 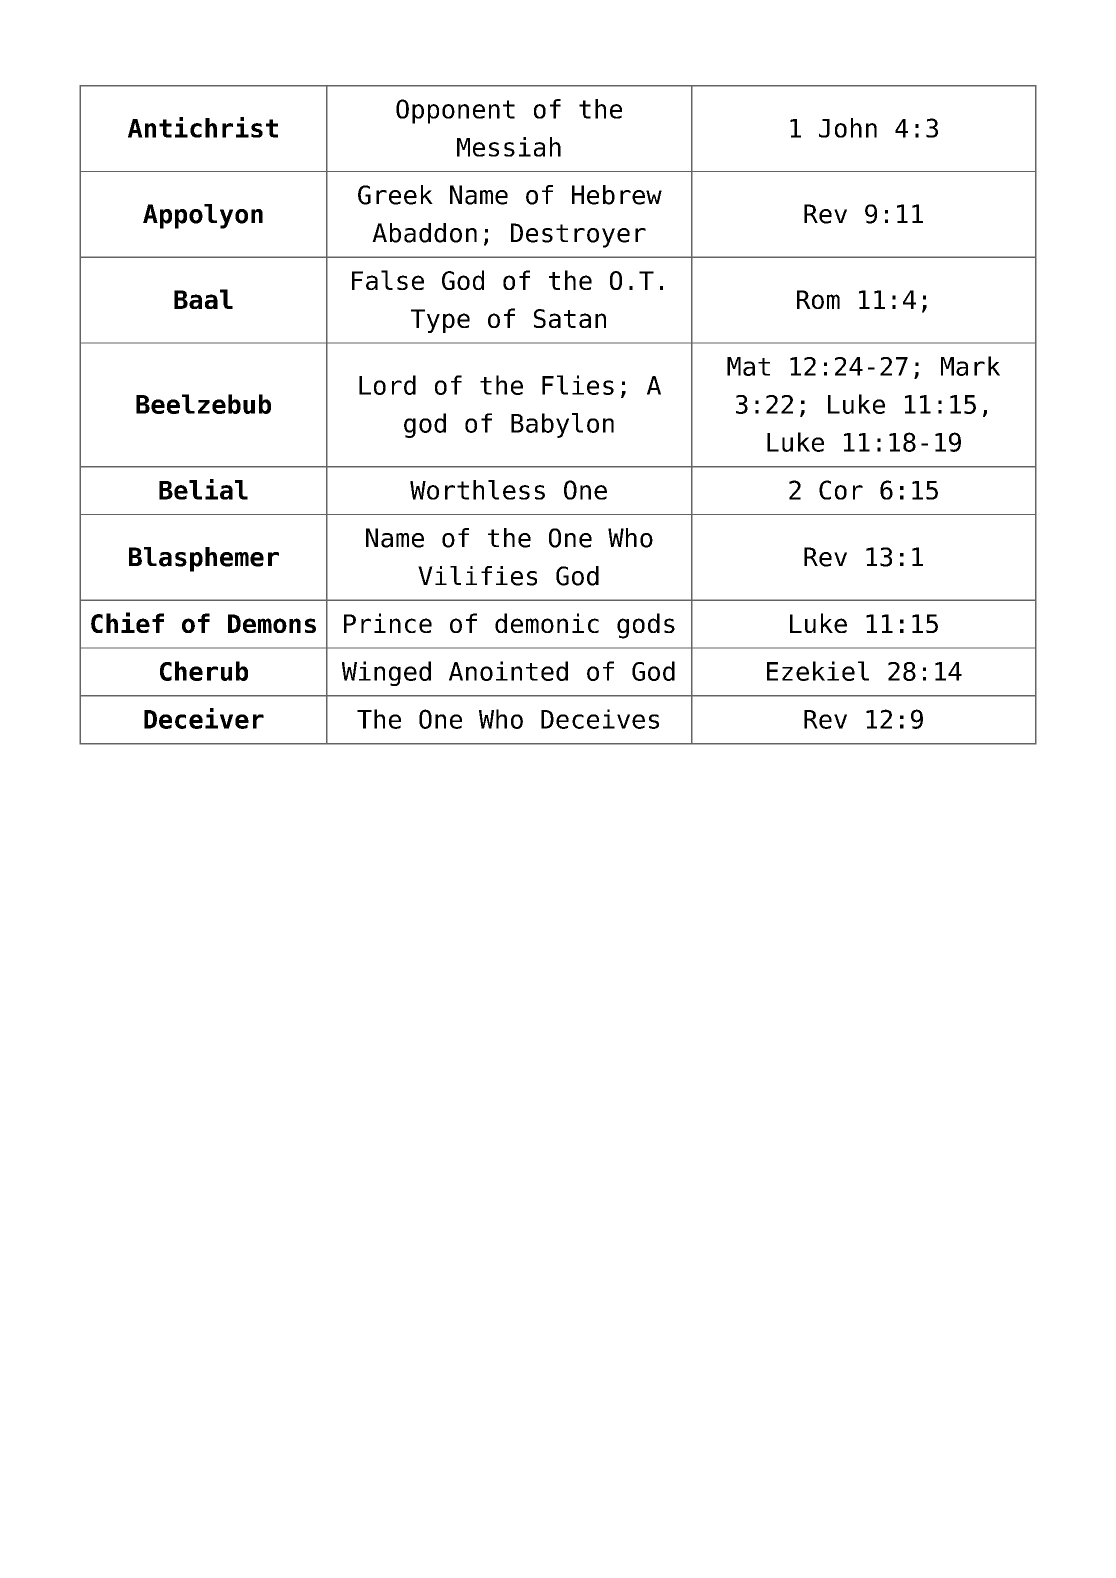 I want to click on Ezekiel, so click(x=818, y=671).
